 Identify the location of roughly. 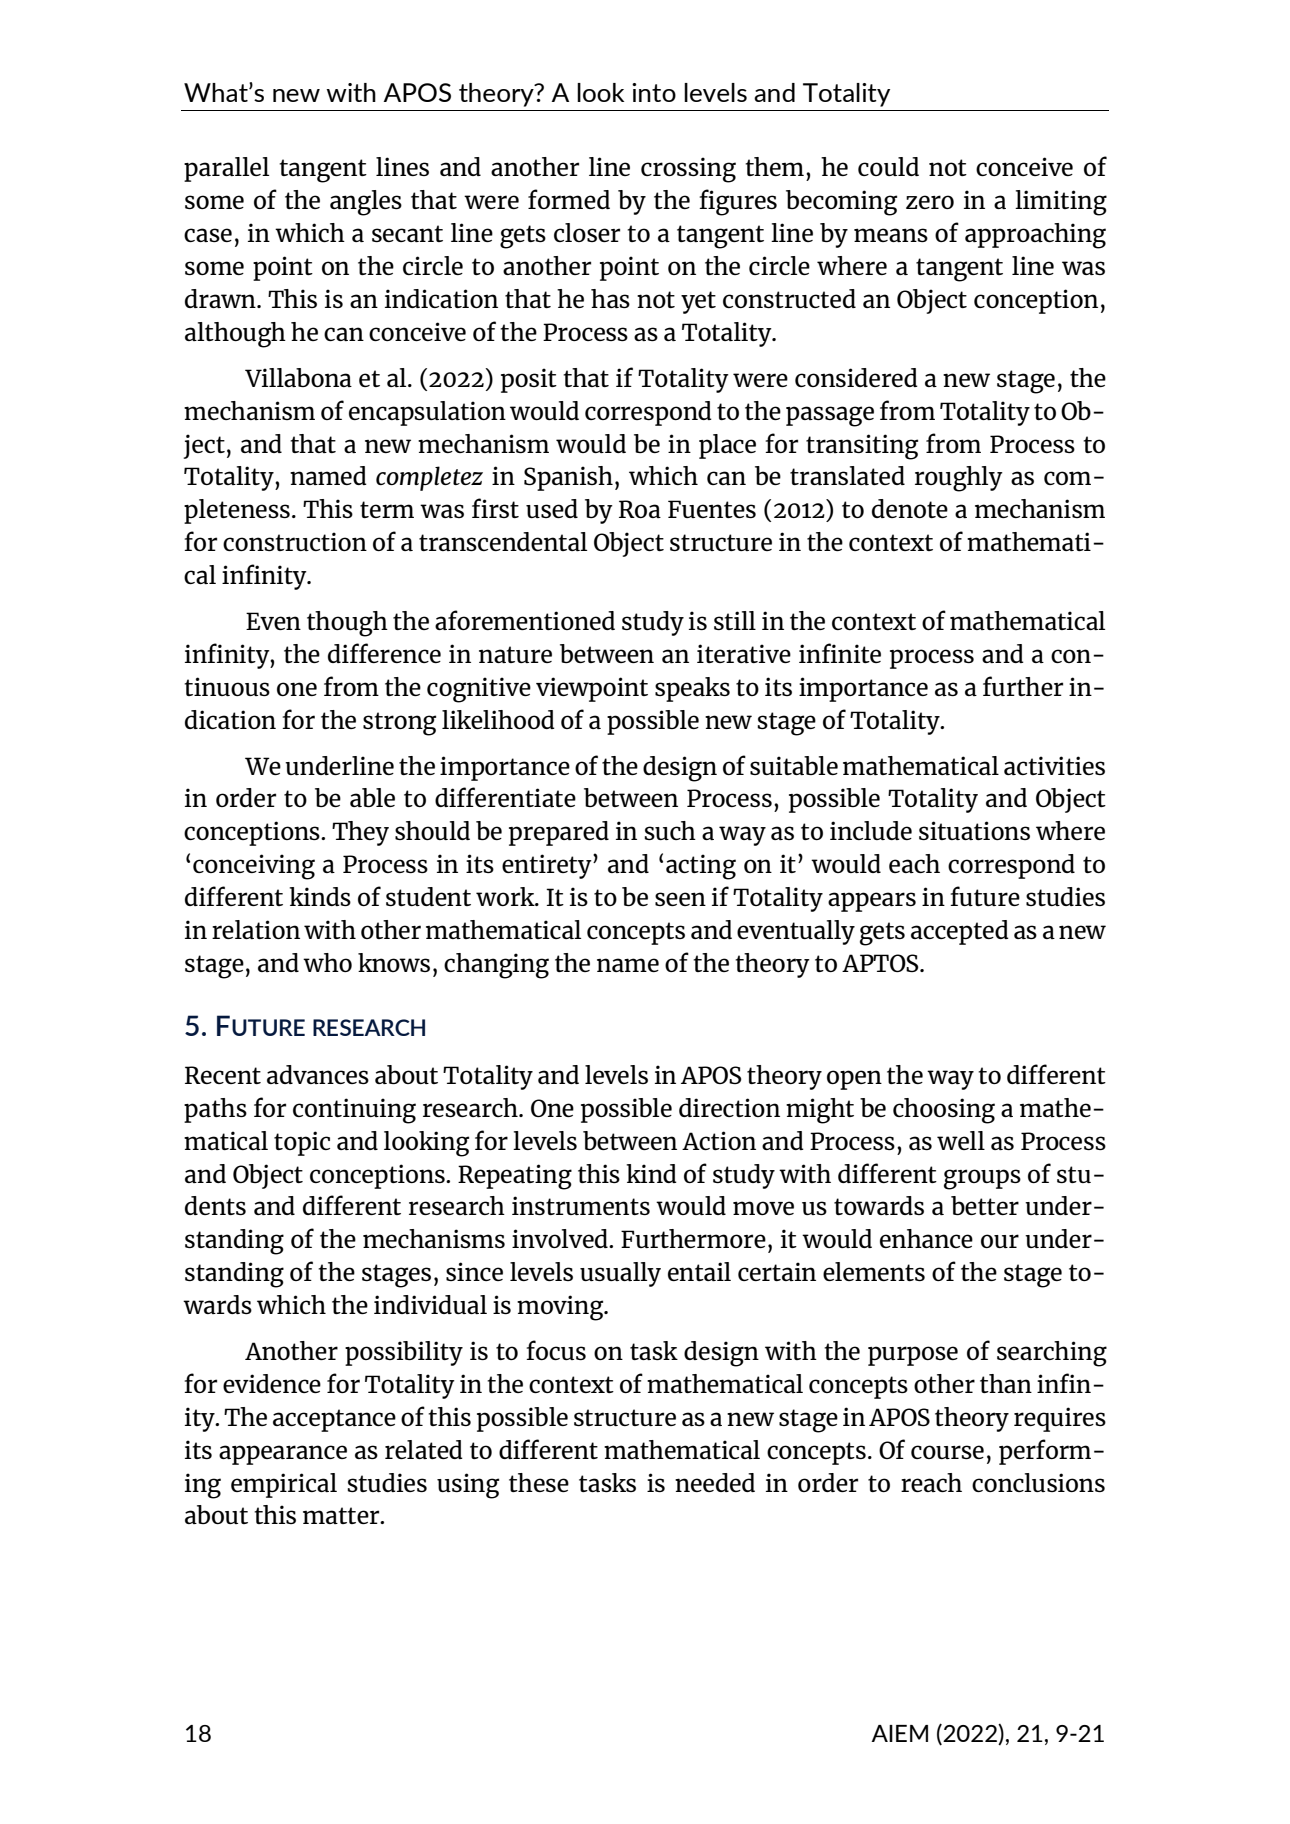
(959, 479).
